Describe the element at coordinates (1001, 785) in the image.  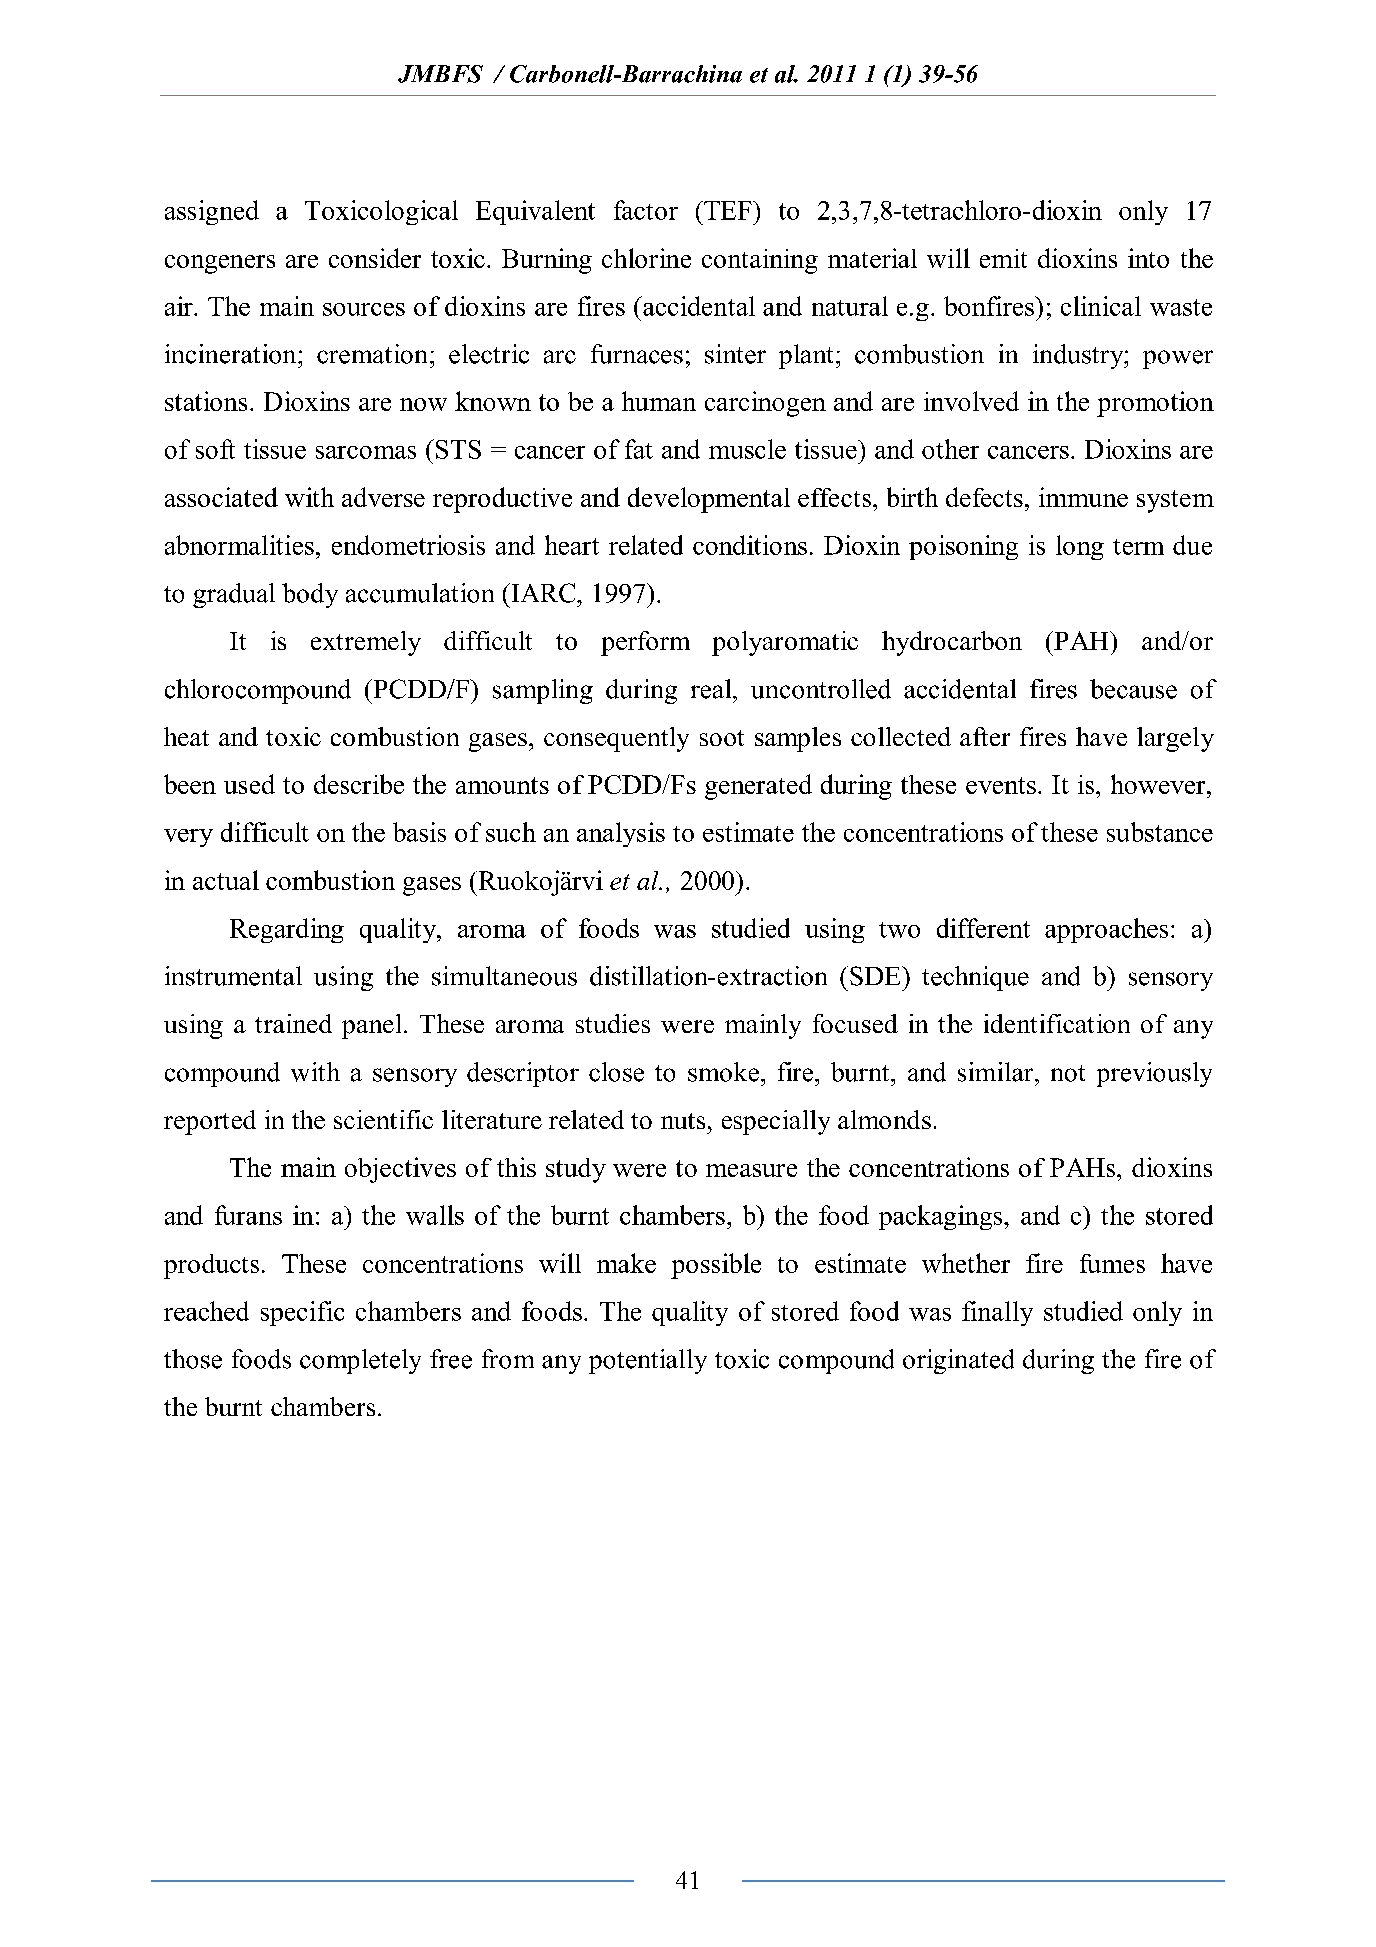
I see `events` at that location.
